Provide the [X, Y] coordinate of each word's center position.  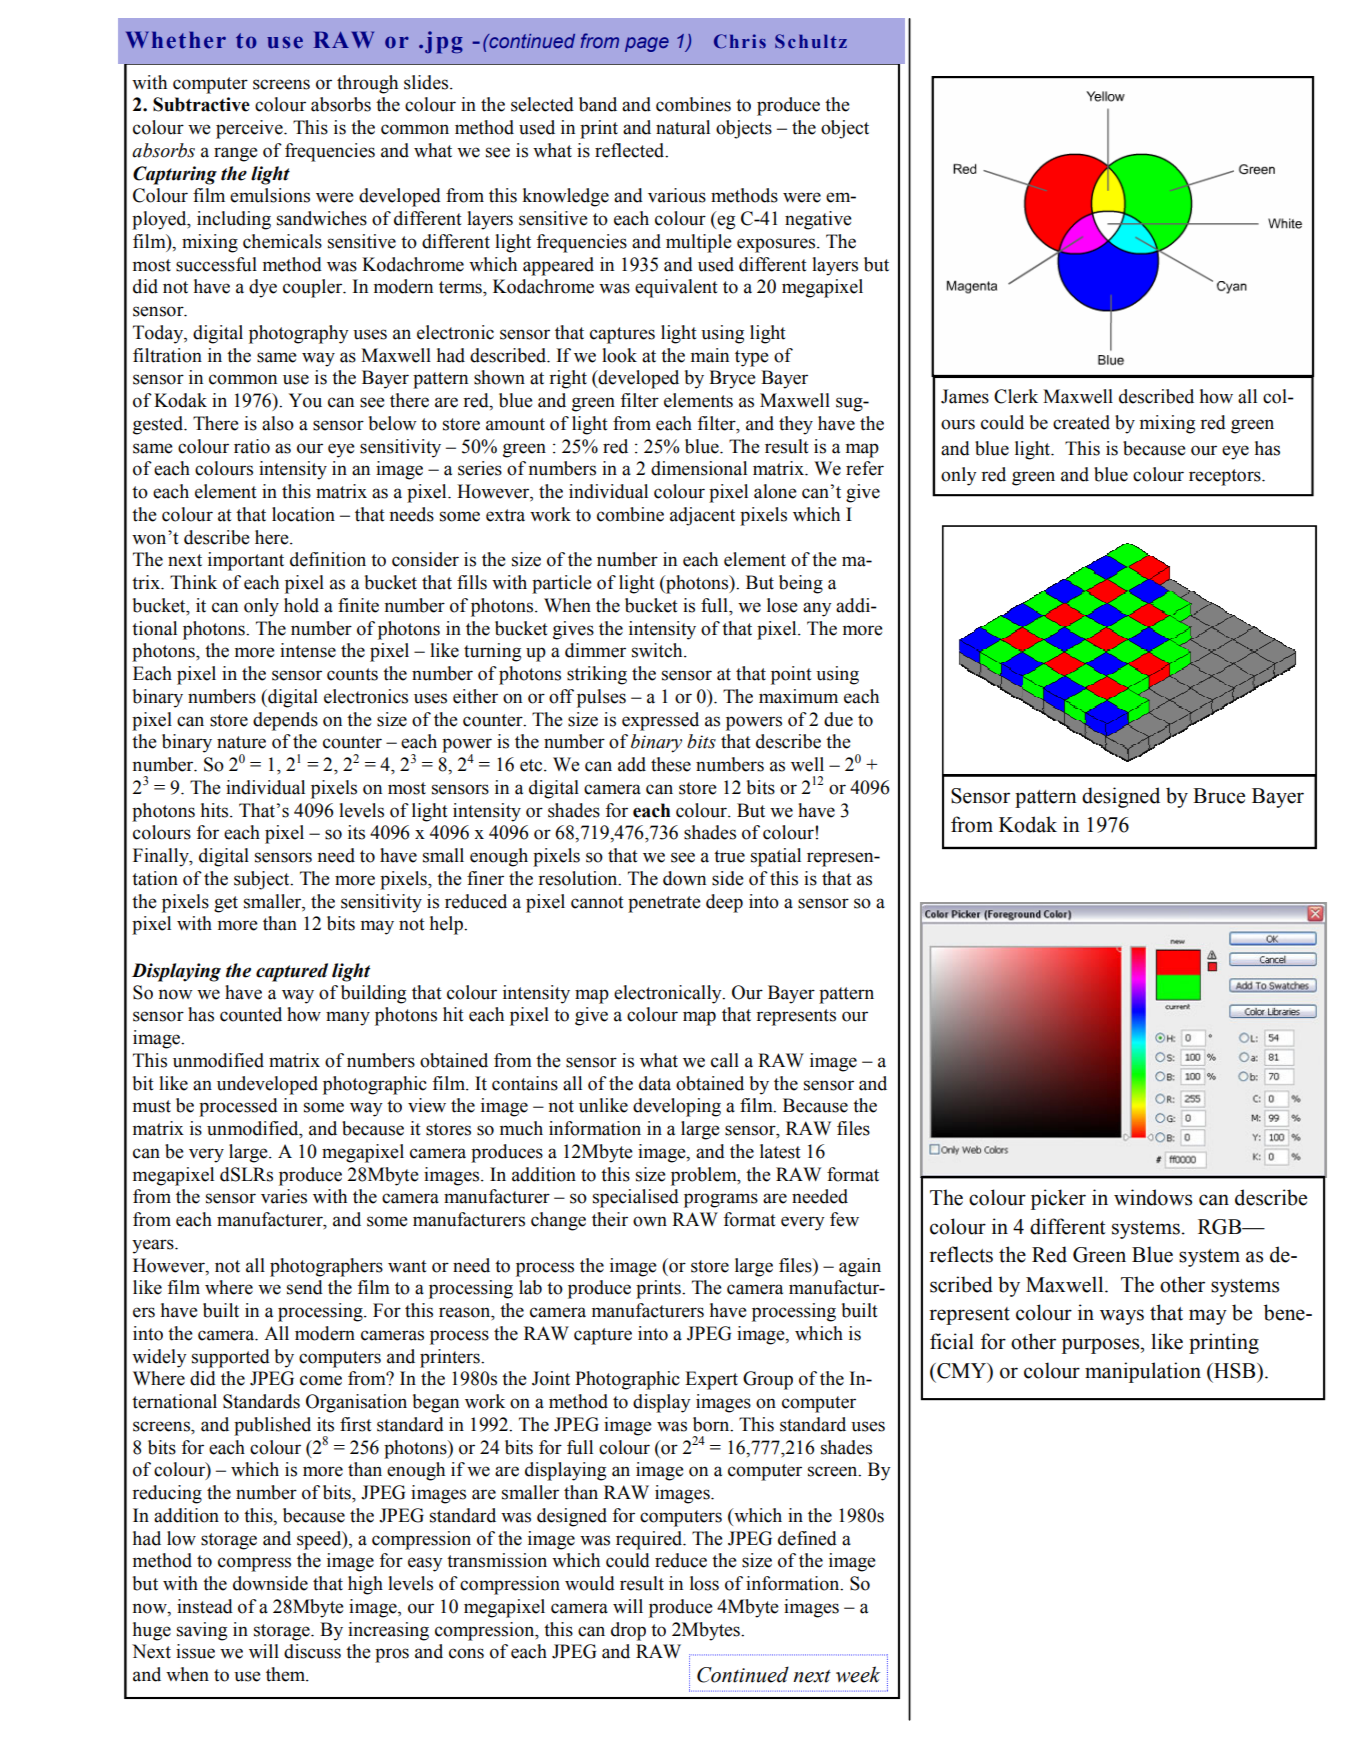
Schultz [811, 41]
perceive [250, 129]
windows [1153, 1197]
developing [677, 1107]
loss [704, 1583]
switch [658, 650]
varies [284, 1196]
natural [683, 127]
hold [301, 605]
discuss [312, 1651]
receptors [1226, 477]
